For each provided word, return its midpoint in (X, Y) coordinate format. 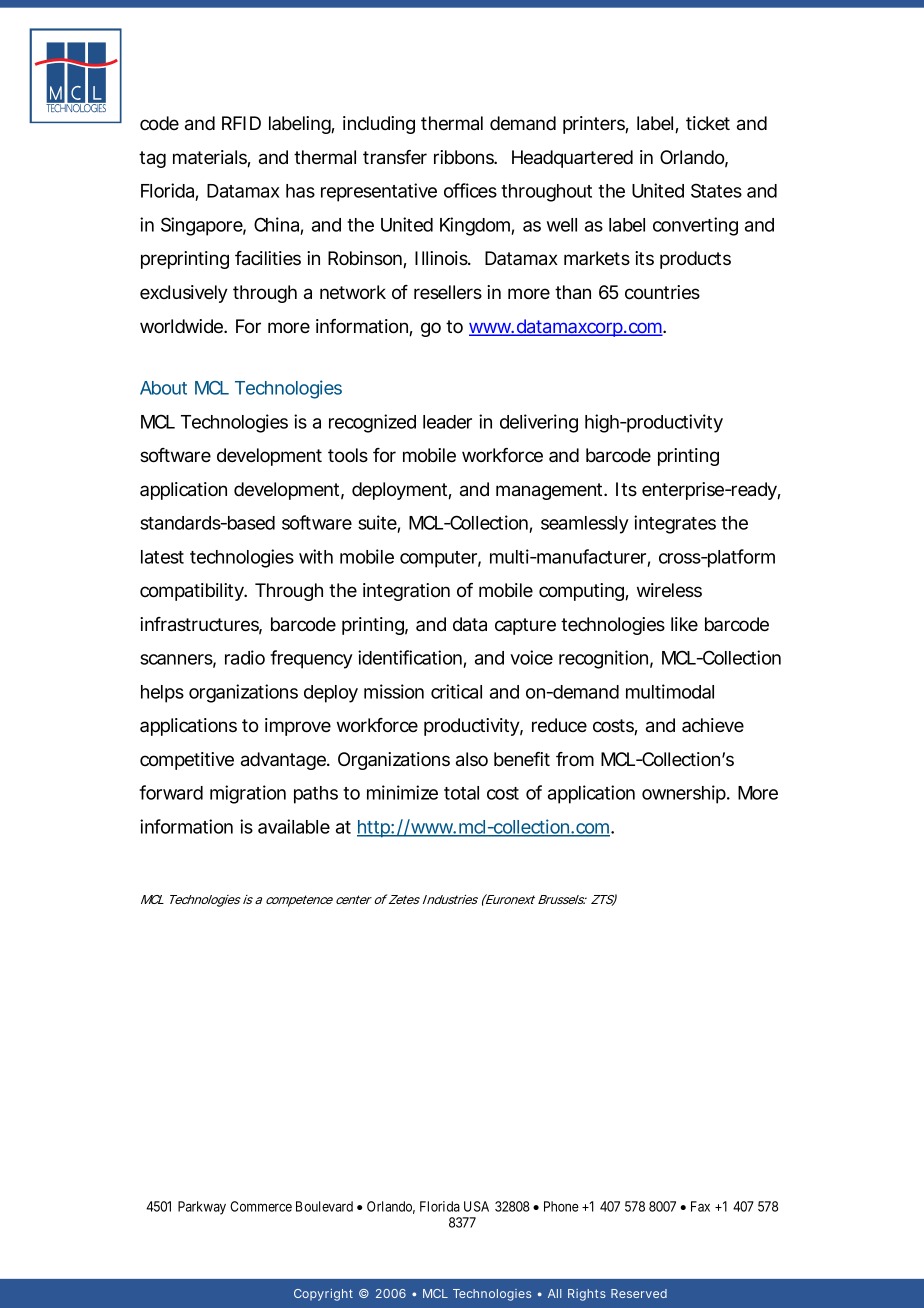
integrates (675, 524)
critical (456, 691)
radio (245, 657)
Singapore (202, 226)
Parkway (202, 1208)
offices (470, 190)
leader (447, 422)
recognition (603, 659)
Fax (700, 1206)
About (163, 388)
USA (476, 1206)
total (461, 793)
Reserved (639, 1293)
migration (248, 794)
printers (594, 125)
